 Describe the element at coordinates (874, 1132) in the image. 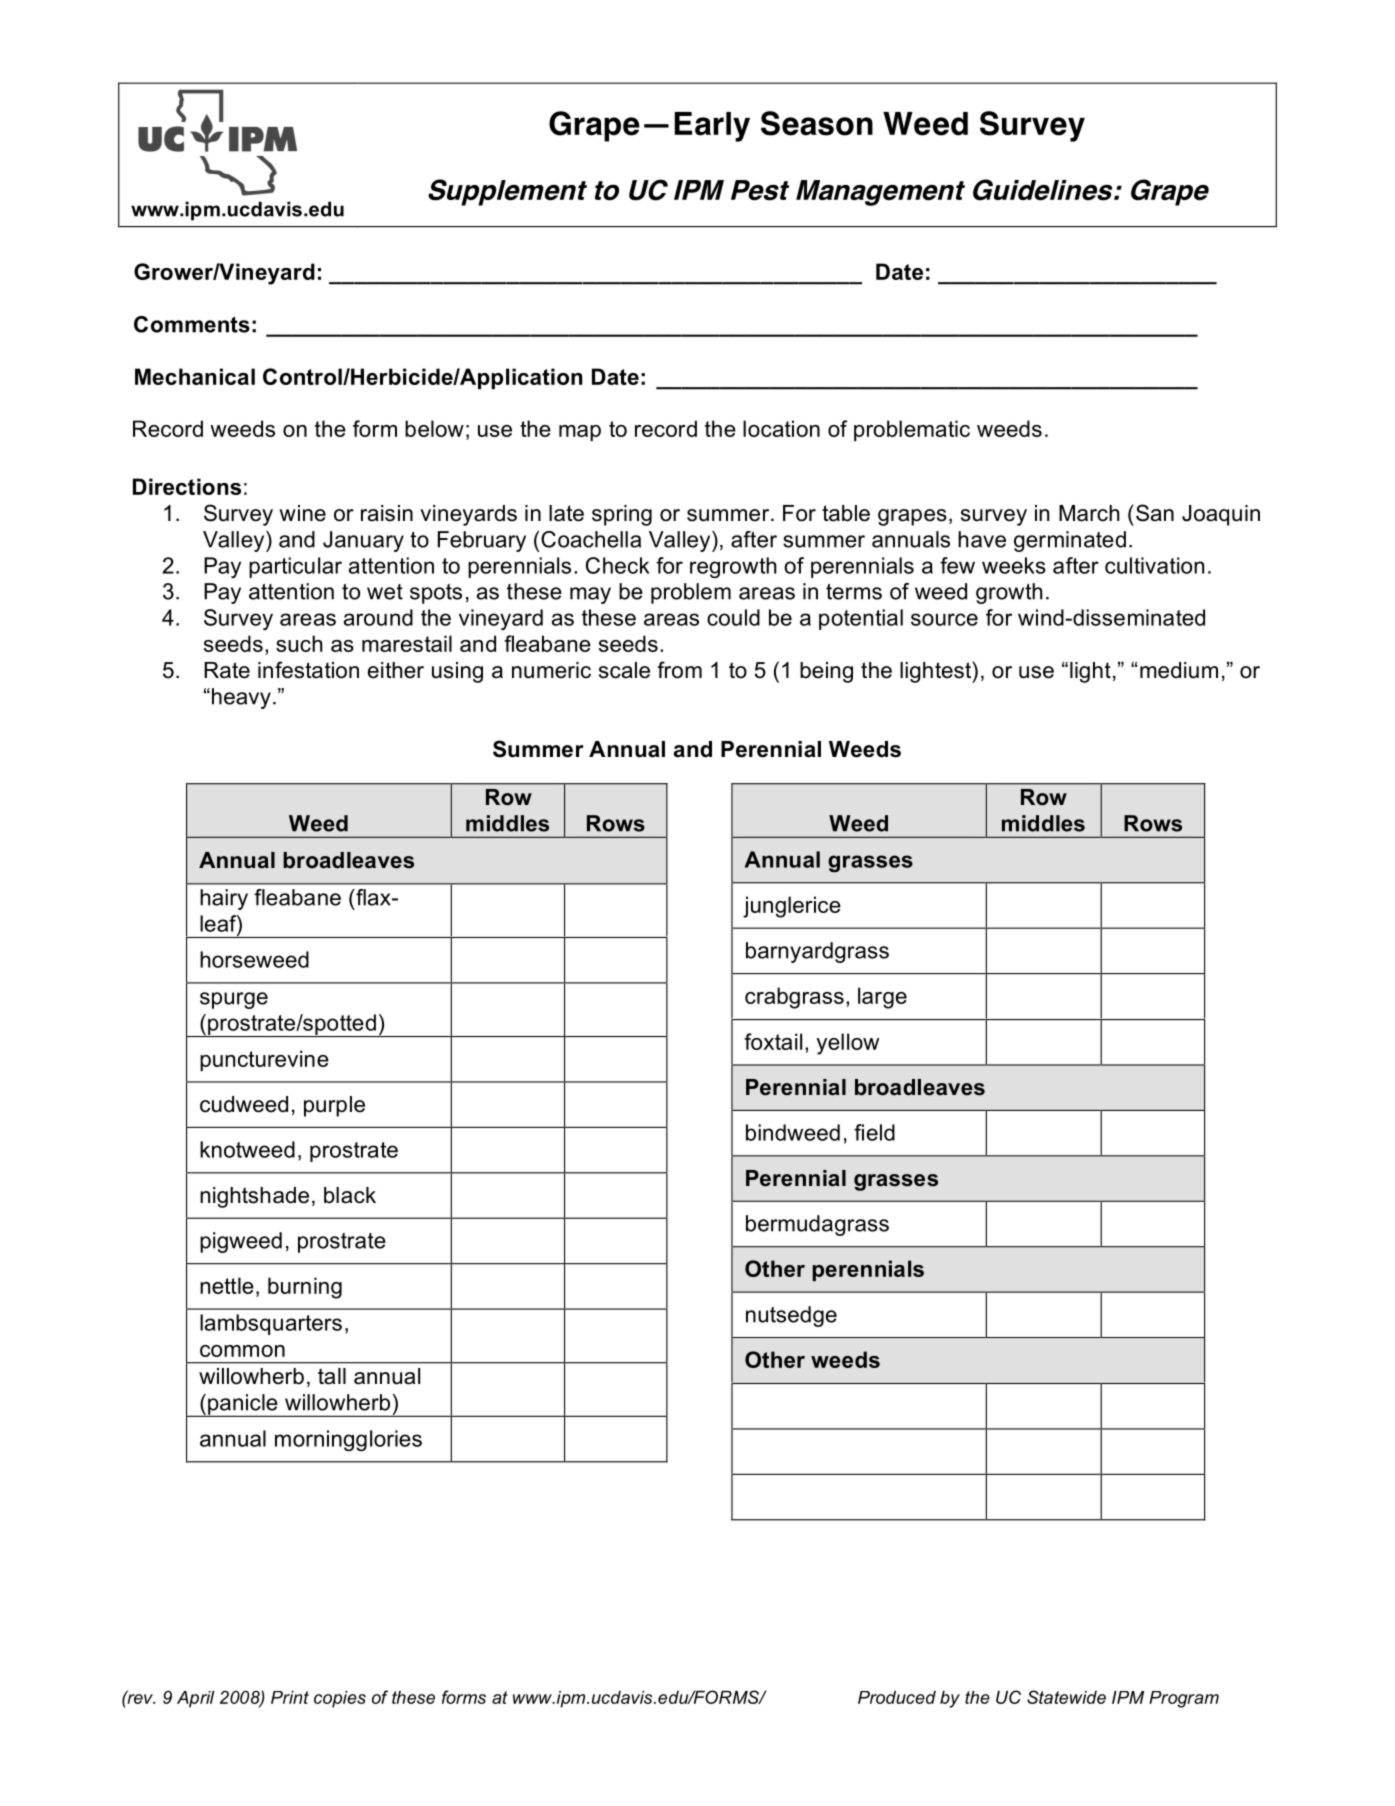

I see `field` at that location.
